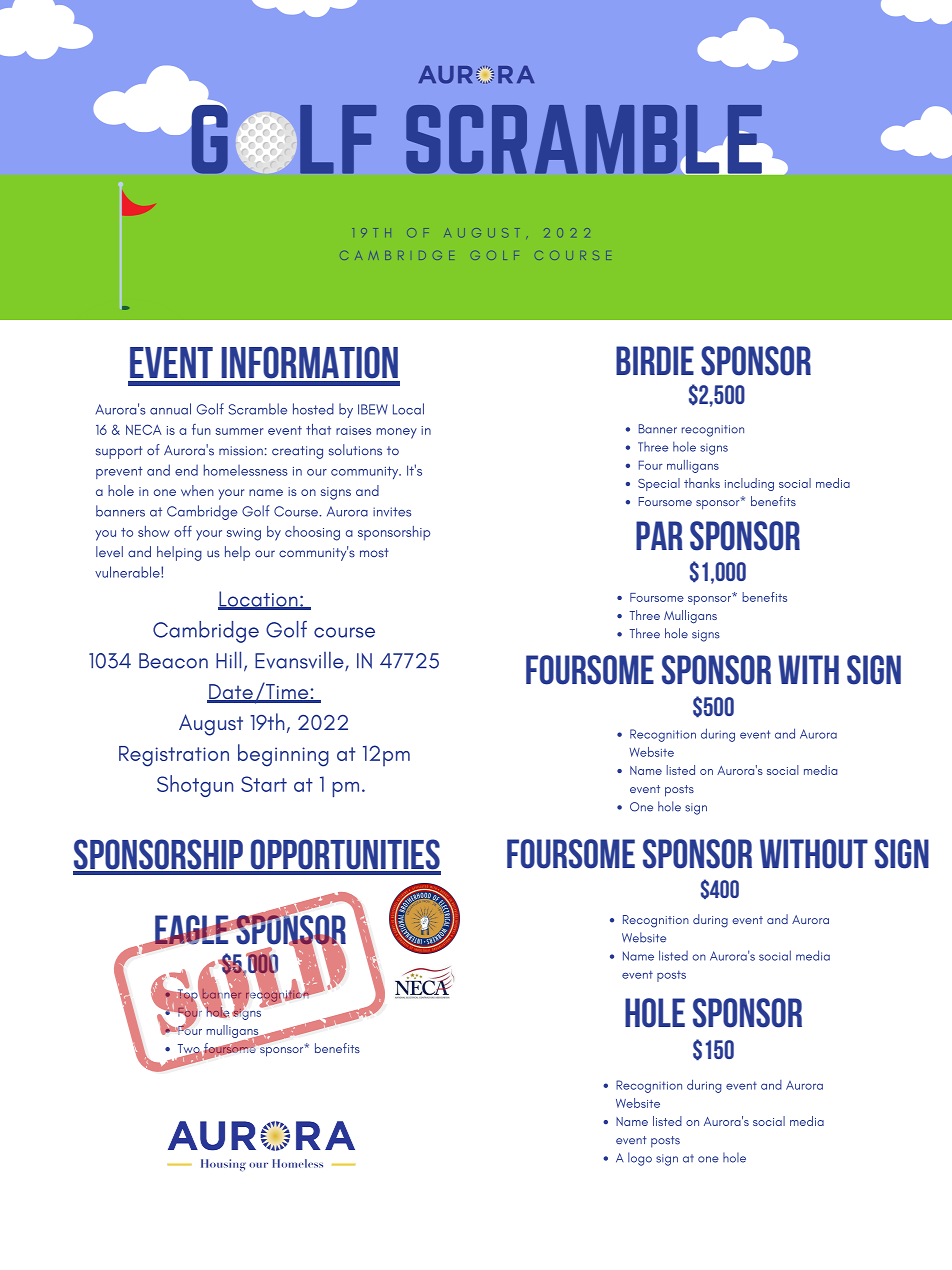  Describe the element at coordinates (659, 535) in the document. I see `Par` at that location.
